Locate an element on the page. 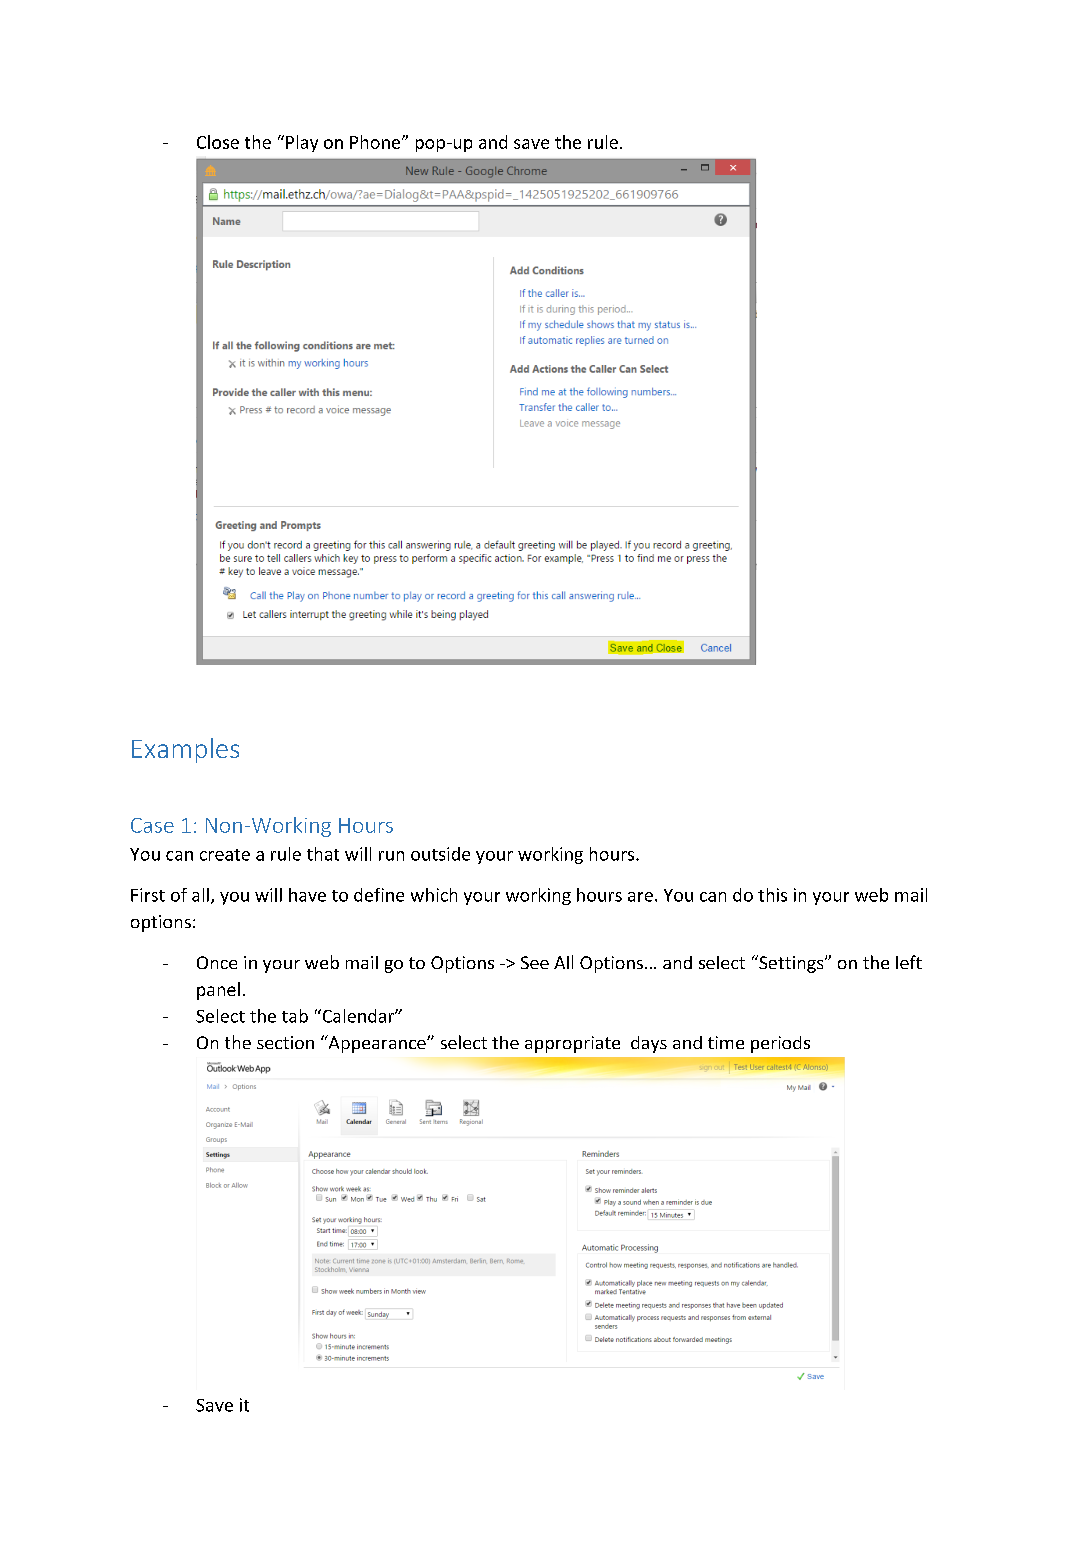  panel is located at coordinates (218, 991).
